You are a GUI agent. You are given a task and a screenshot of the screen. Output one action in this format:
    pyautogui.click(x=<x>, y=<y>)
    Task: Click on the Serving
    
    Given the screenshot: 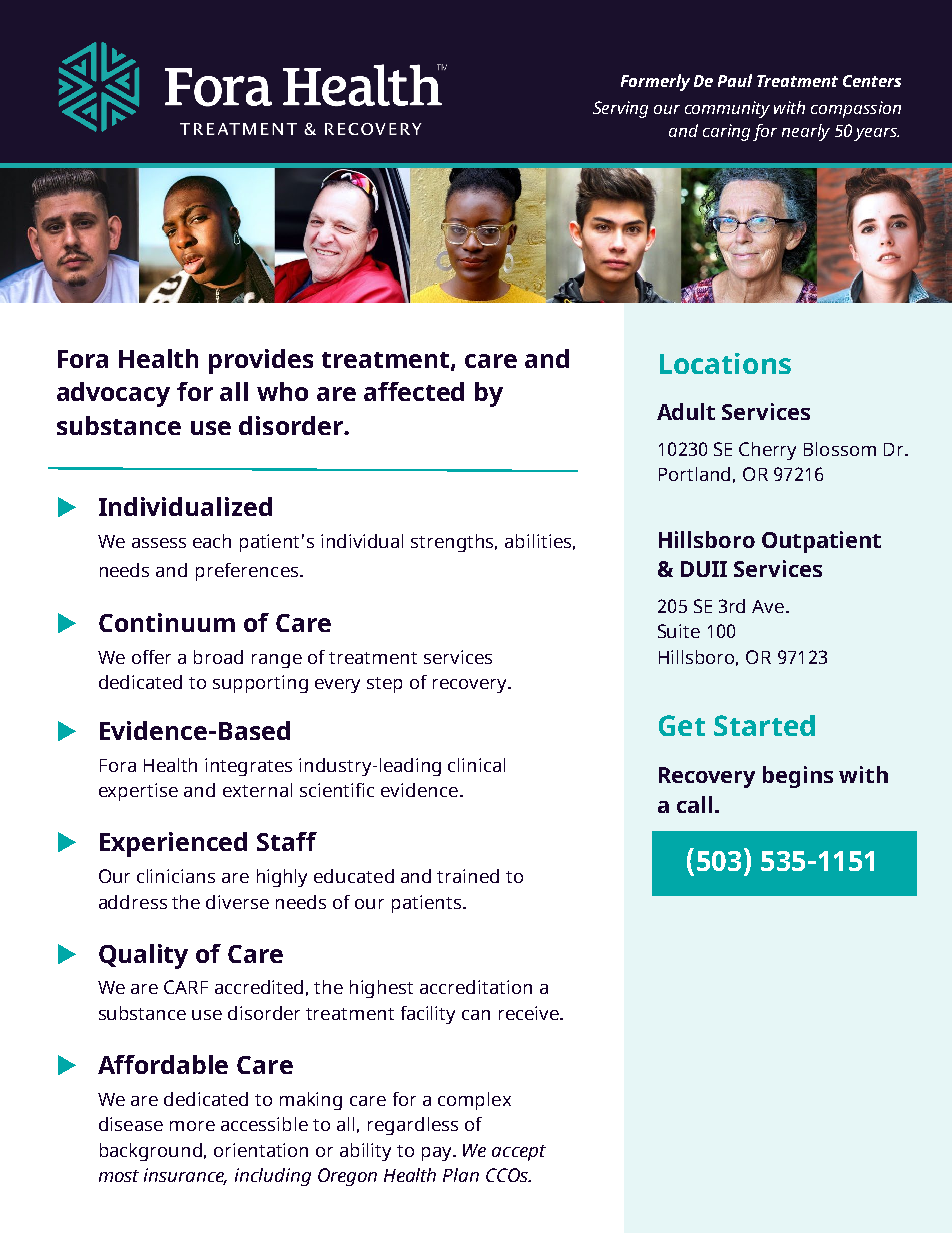 What is the action you would take?
    pyautogui.click(x=620, y=109)
